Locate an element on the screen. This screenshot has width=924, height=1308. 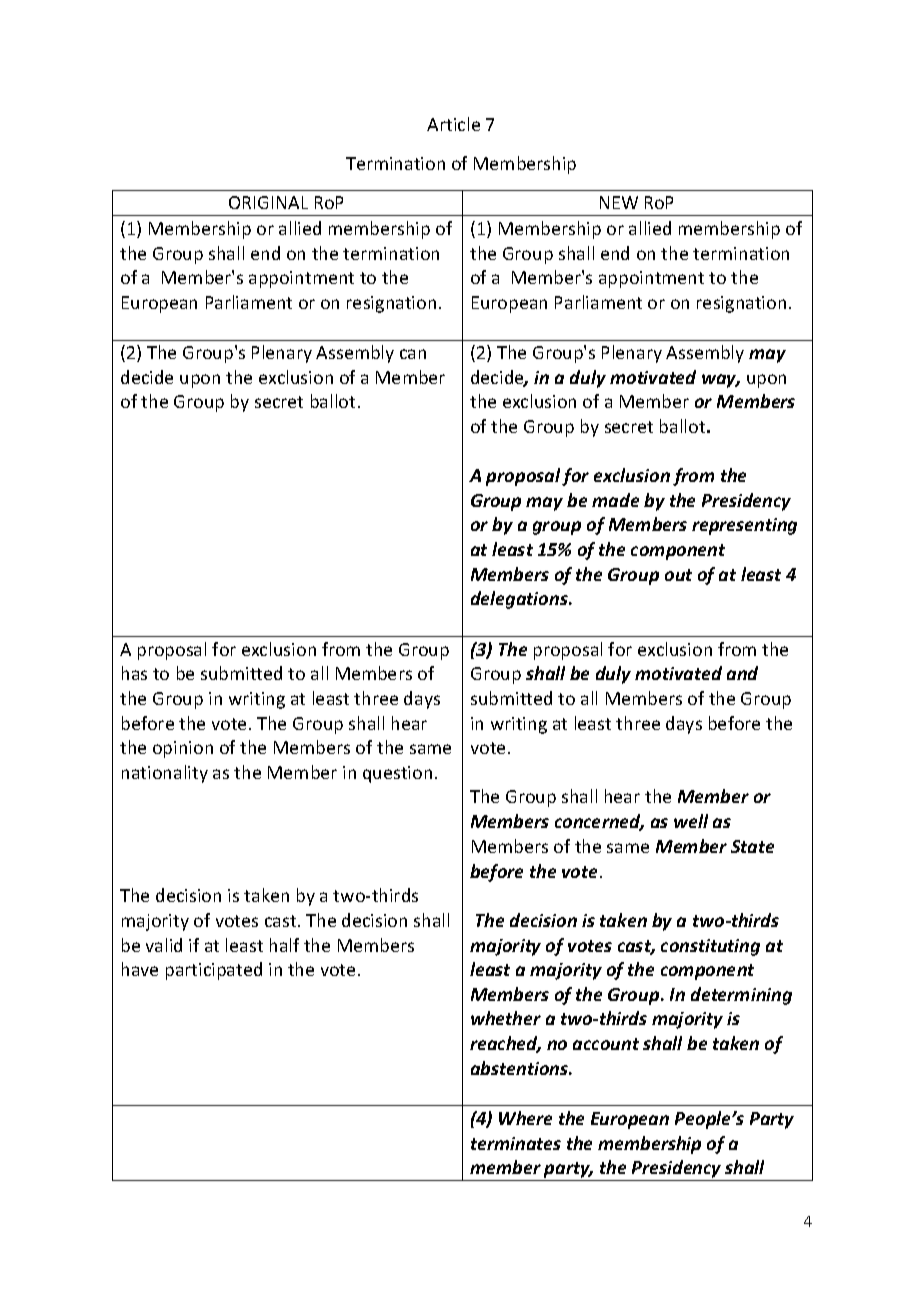
valid is located at coordinates (164, 945).
